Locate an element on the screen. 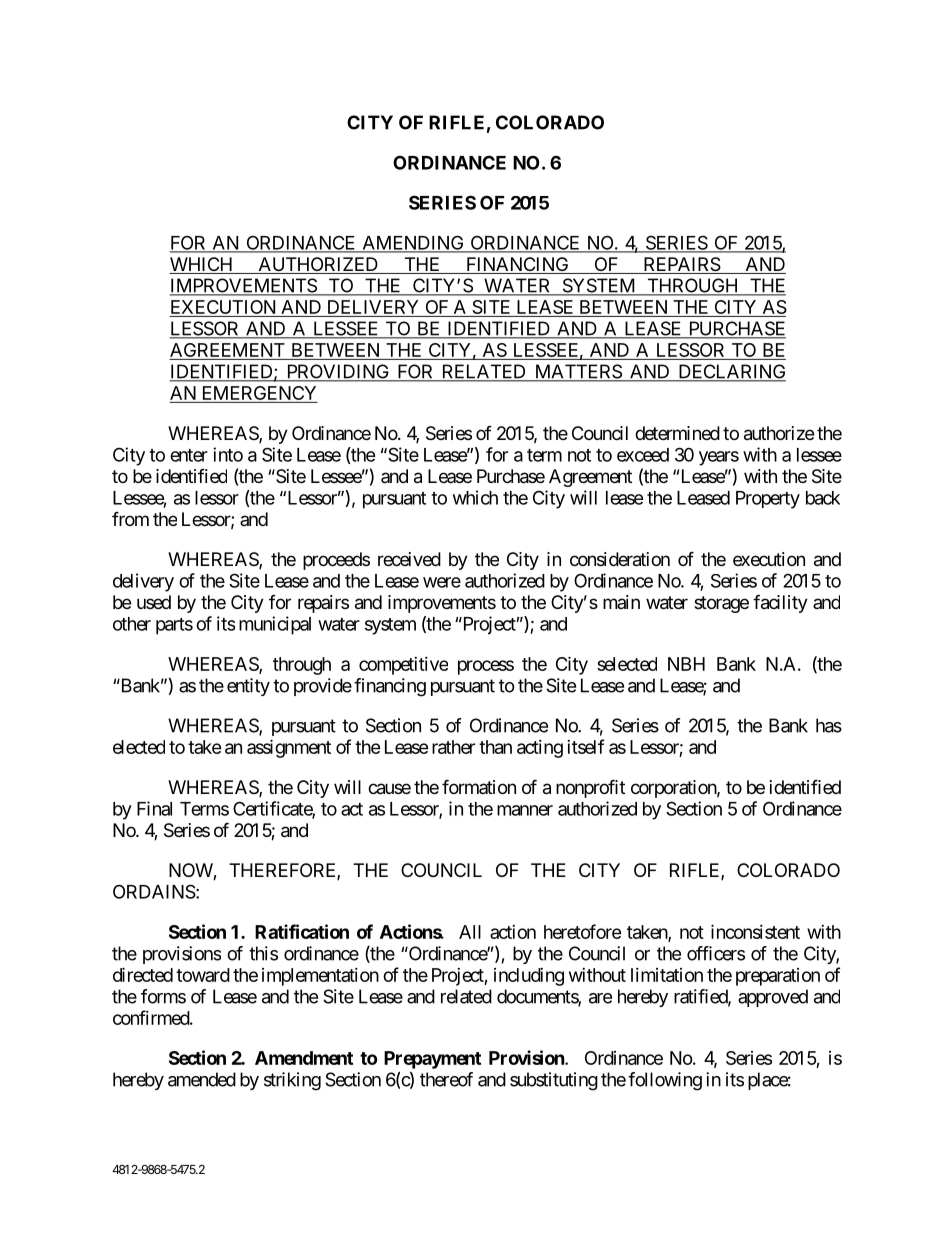 The height and width of the screenshot is (1233, 952). competitive is located at coordinates (403, 666).
